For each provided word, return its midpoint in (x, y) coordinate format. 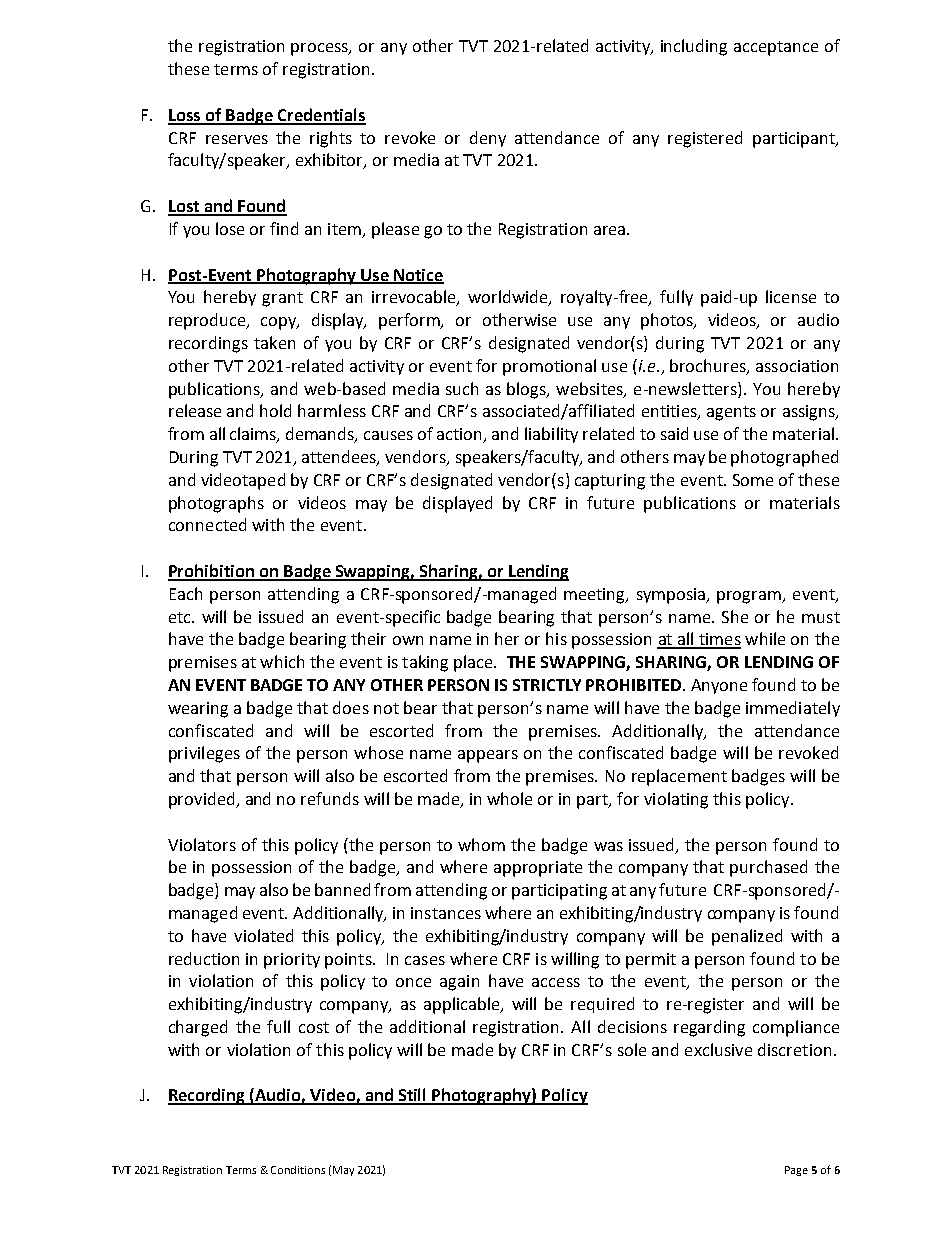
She (735, 616)
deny (488, 139)
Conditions (298, 1170)
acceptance (776, 48)
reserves (237, 139)
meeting (596, 596)
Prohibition (212, 572)
